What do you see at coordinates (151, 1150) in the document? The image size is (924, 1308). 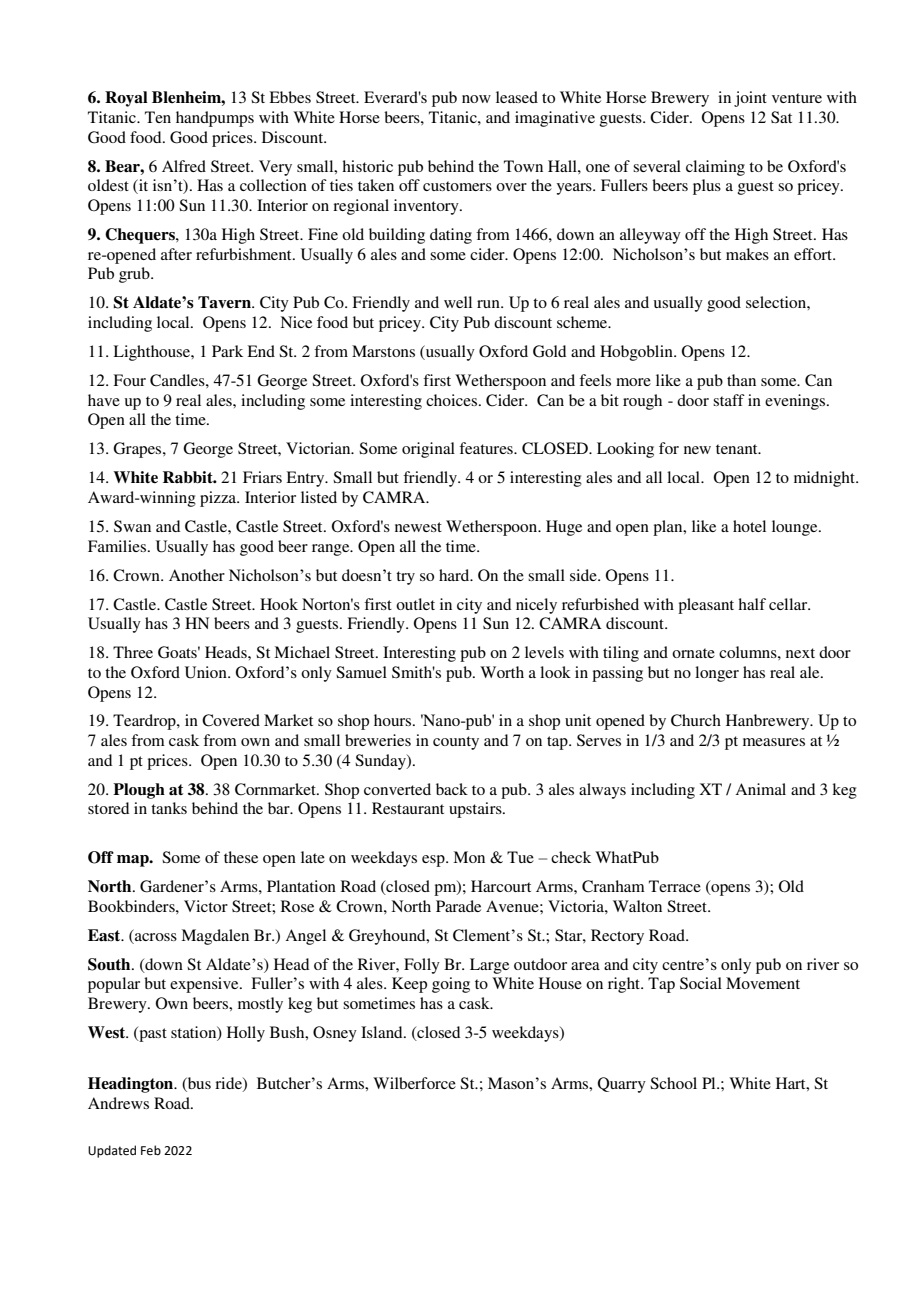 I see `Feb` at bounding box center [151, 1150].
